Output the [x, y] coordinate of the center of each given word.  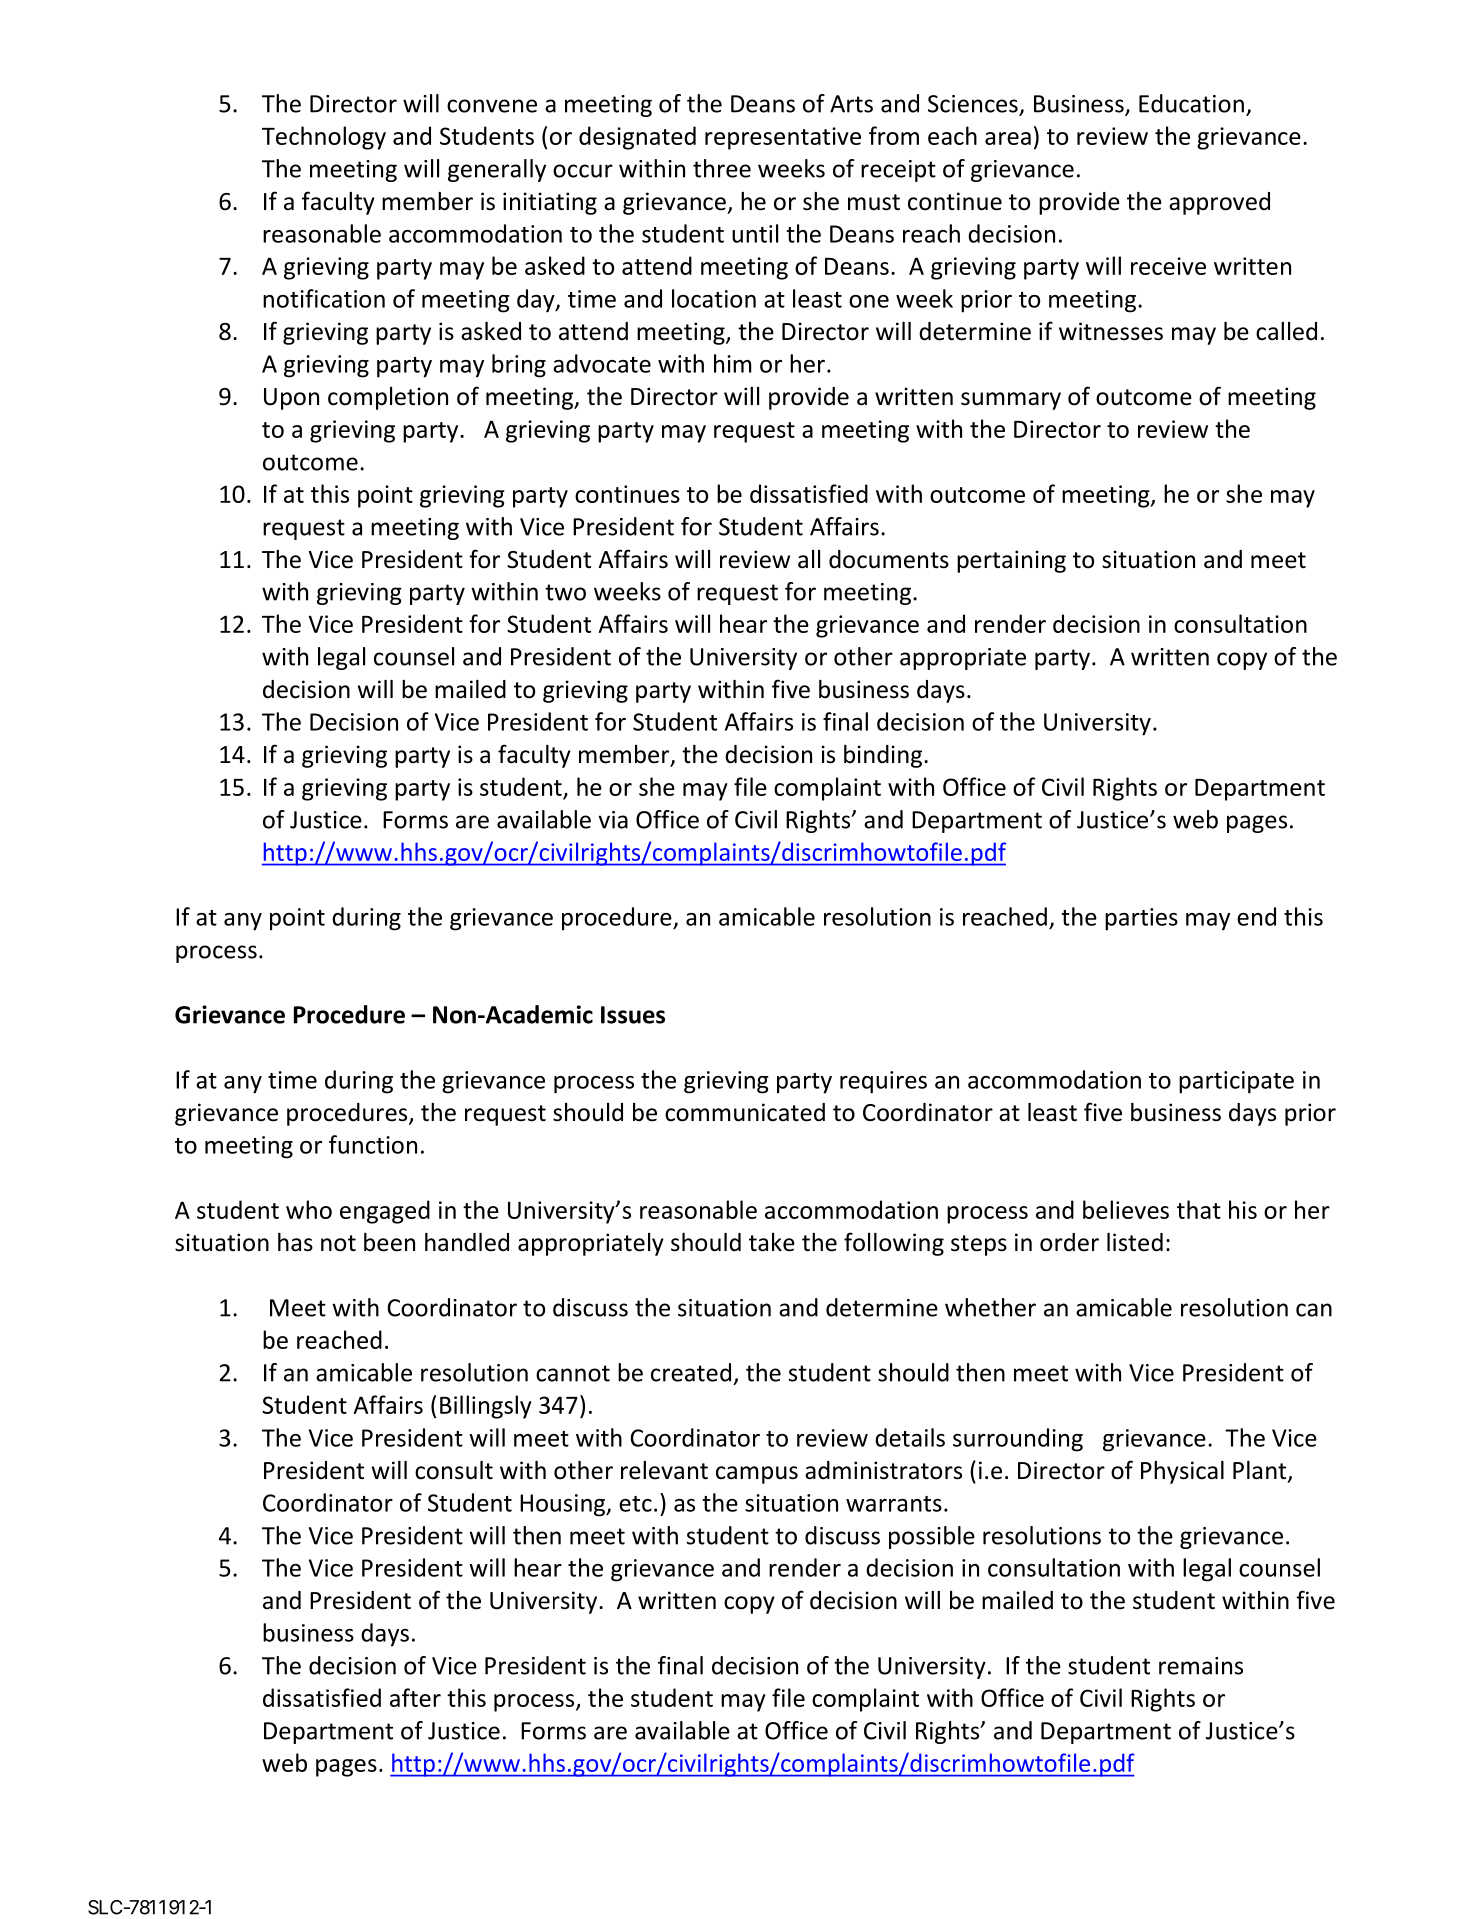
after [415, 1697]
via [613, 820]
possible [932, 1537]
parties [1141, 919]
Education [1191, 103]
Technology [324, 138]
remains [1201, 1666]
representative [783, 138]
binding [883, 756]
